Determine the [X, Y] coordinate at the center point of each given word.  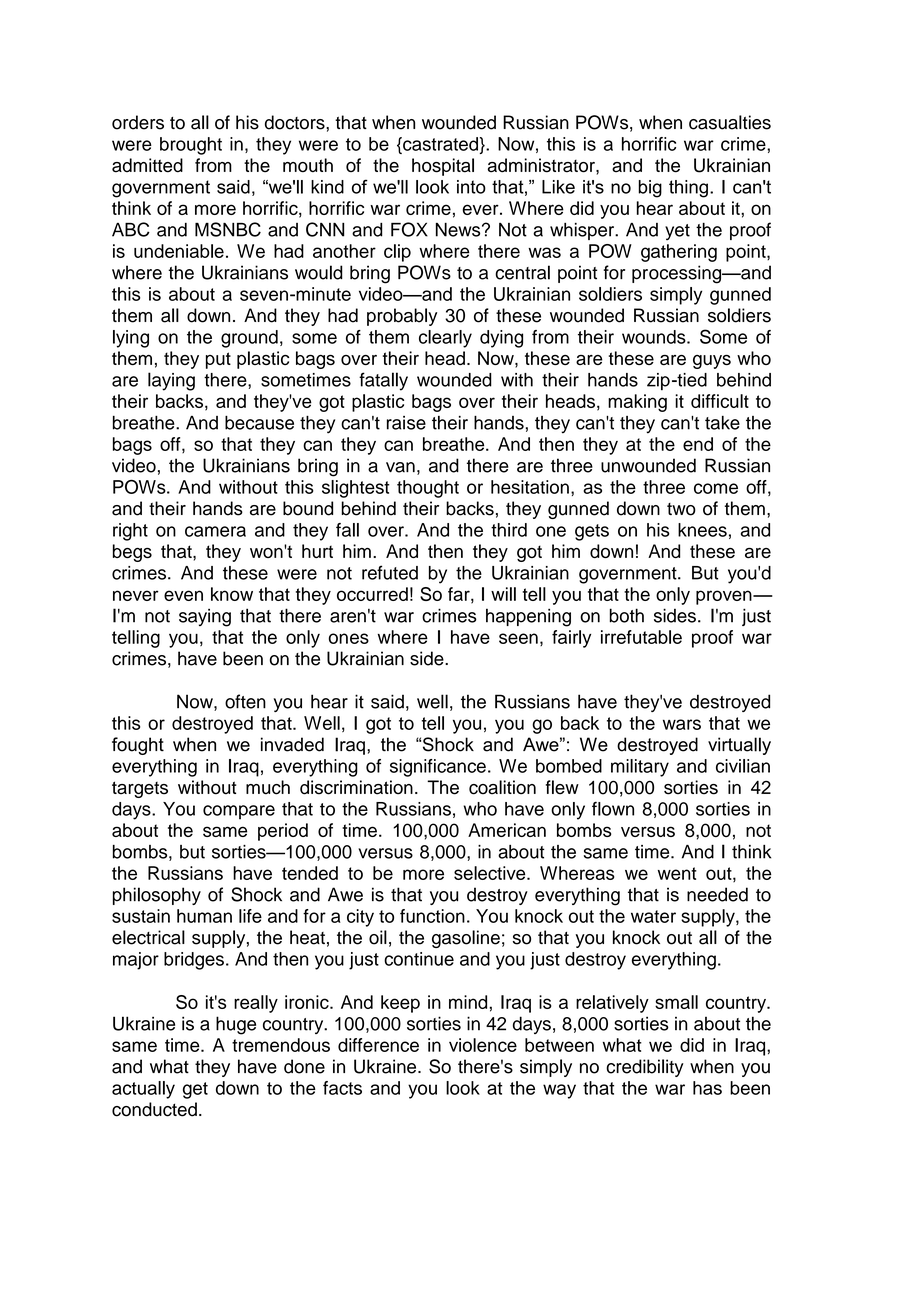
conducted [154, 1109]
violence [483, 1045]
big [650, 189]
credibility [645, 1068]
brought [191, 146]
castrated [439, 144]
